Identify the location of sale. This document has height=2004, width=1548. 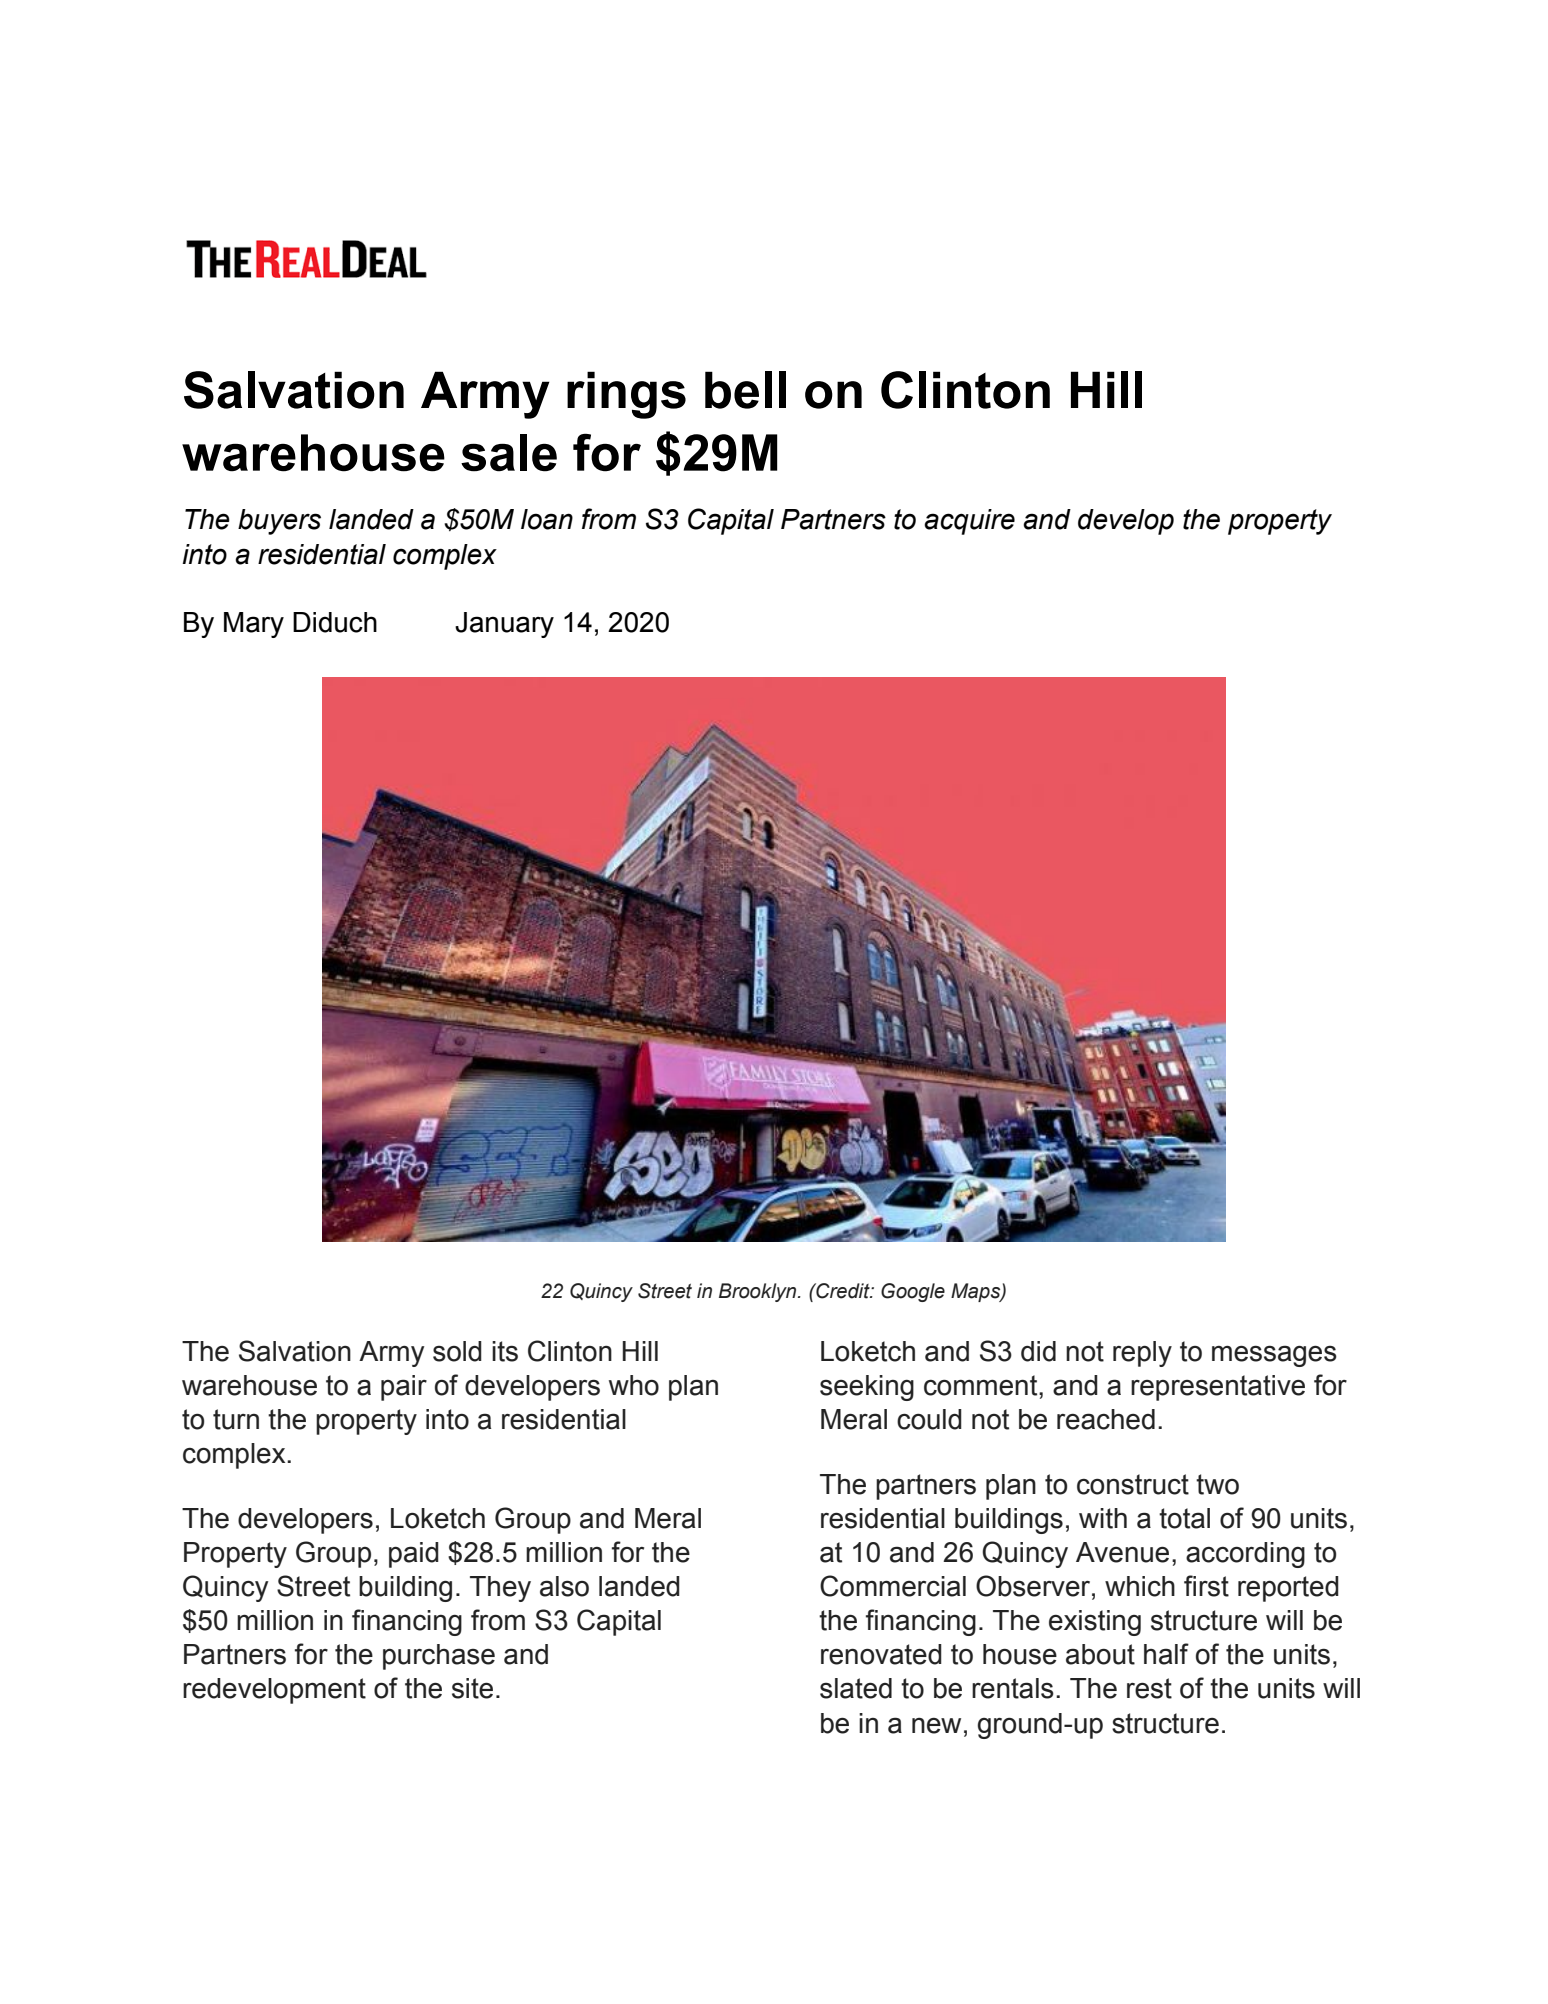
(509, 453).
